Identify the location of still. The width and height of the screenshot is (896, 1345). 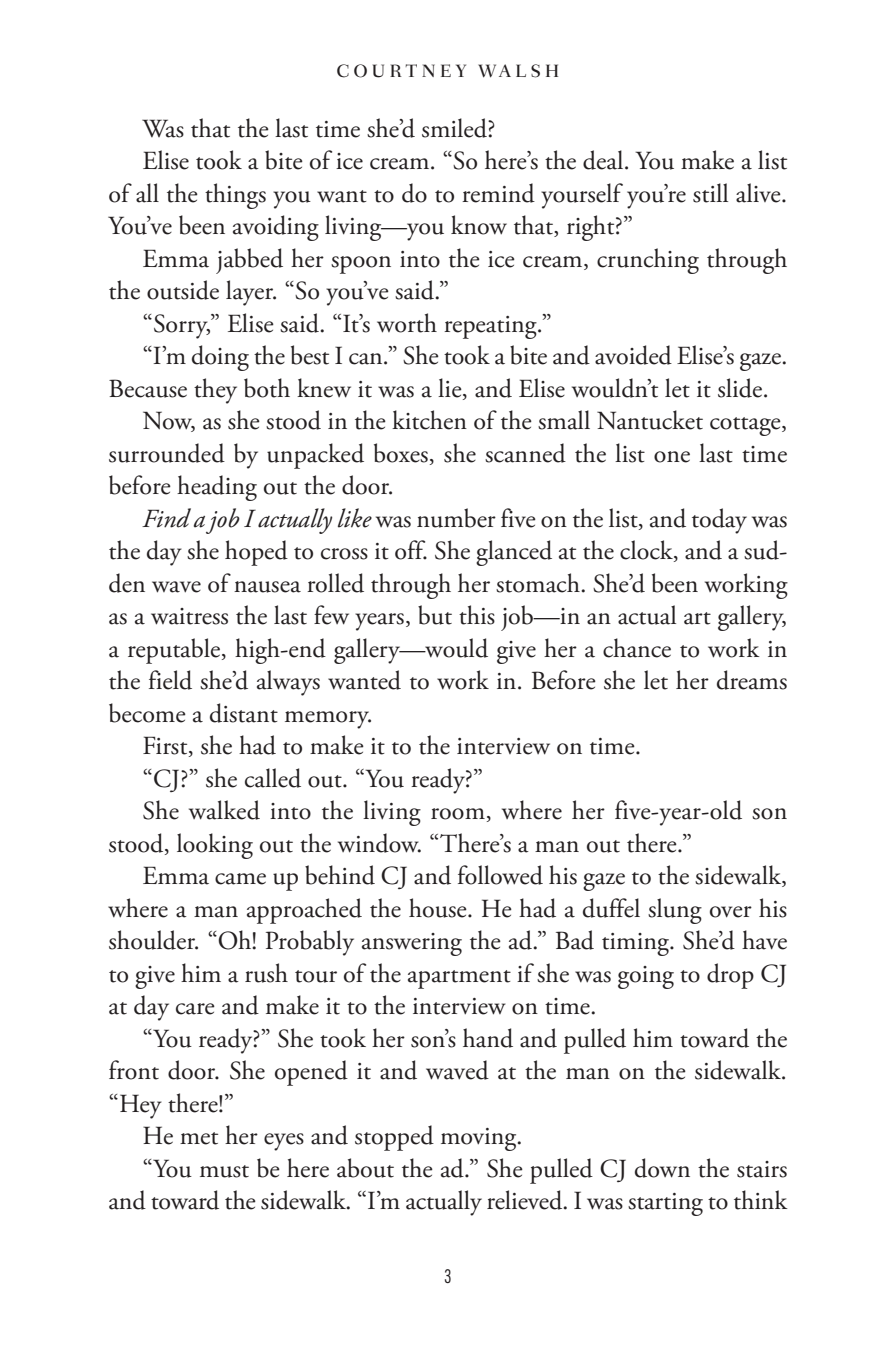
(710, 193).
